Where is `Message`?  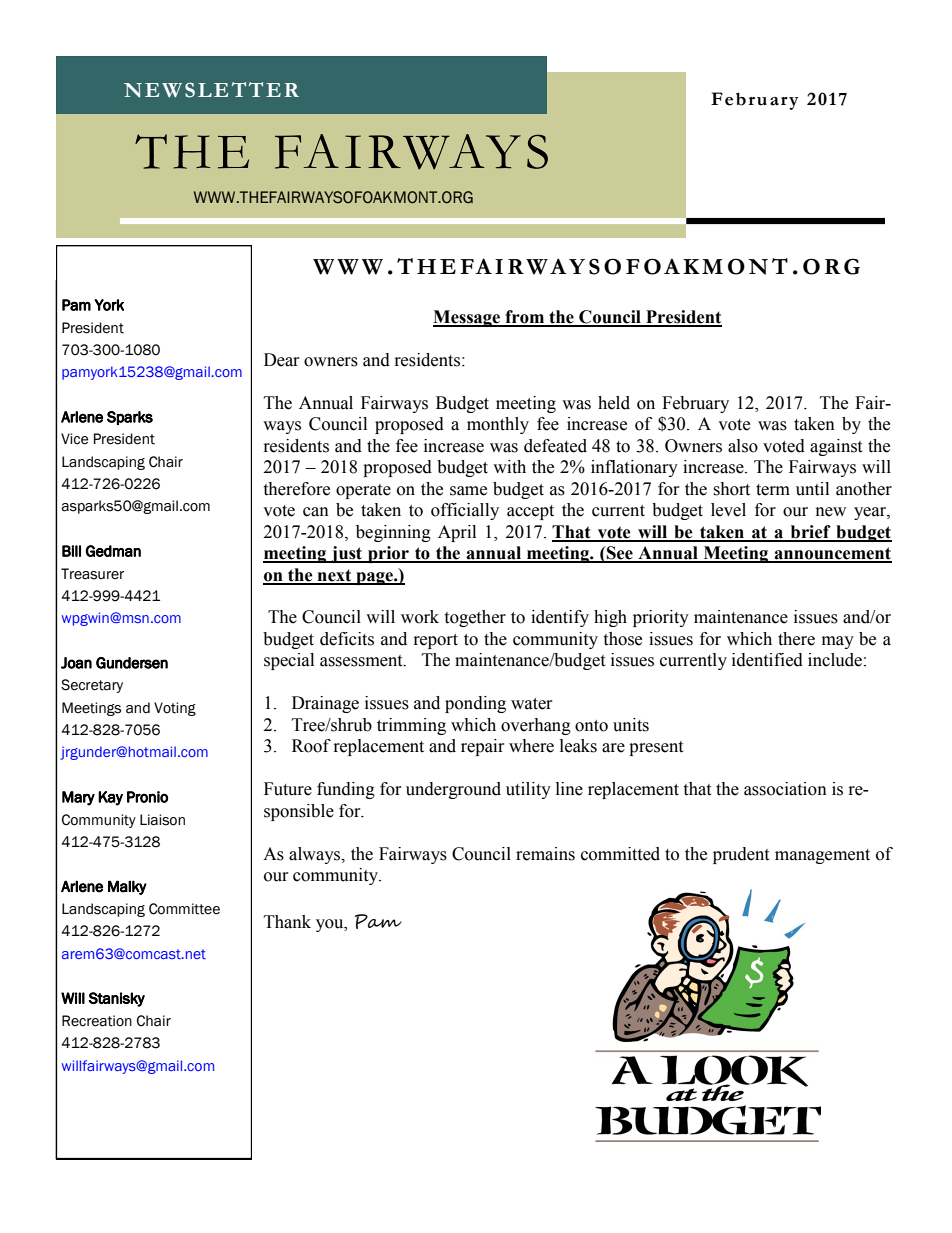
Message is located at coordinates (468, 318).
